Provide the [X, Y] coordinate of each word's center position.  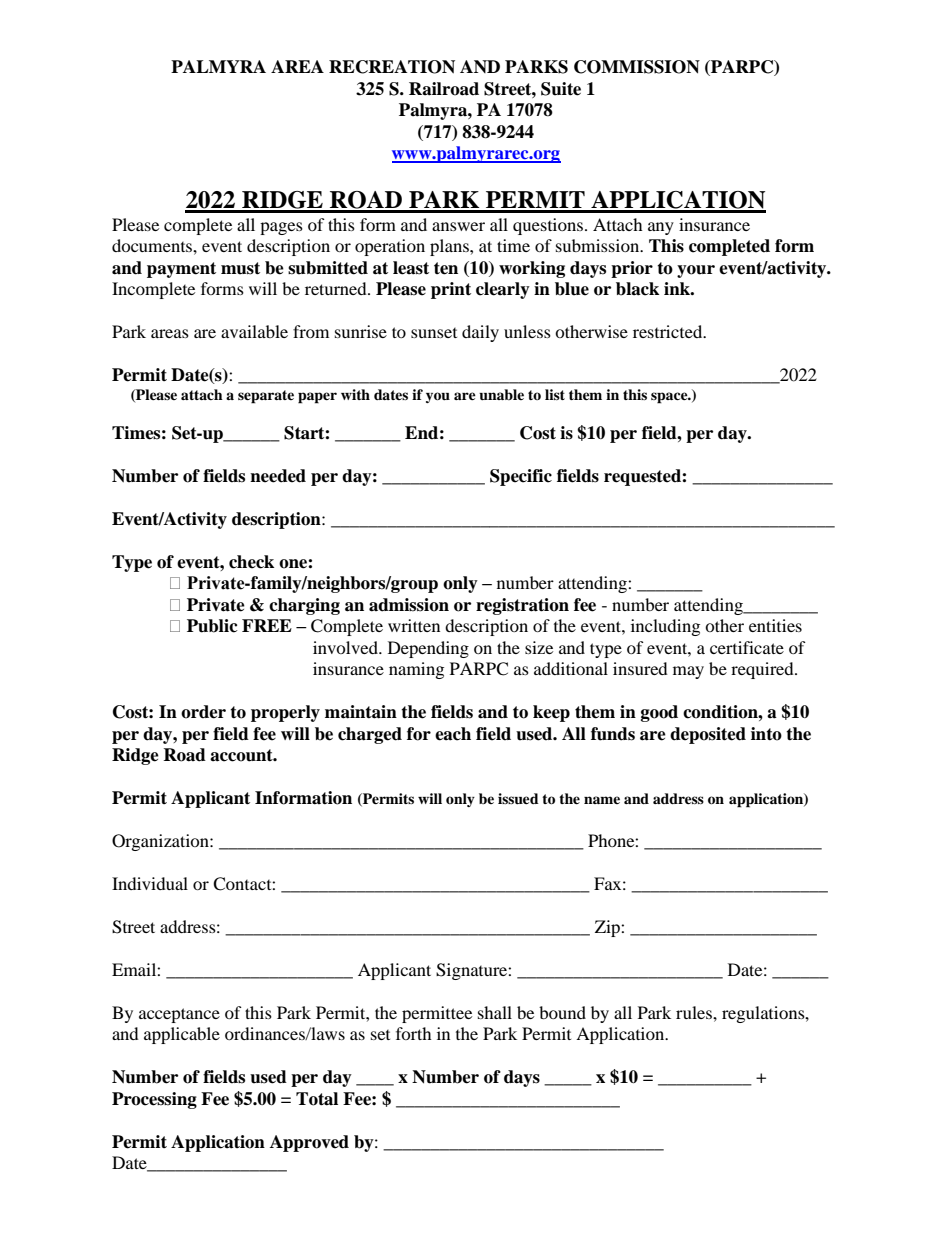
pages [281, 228]
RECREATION [392, 67]
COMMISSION [637, 67]
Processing [154, 1100]
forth [414, 1033]
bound [562, 1012]
